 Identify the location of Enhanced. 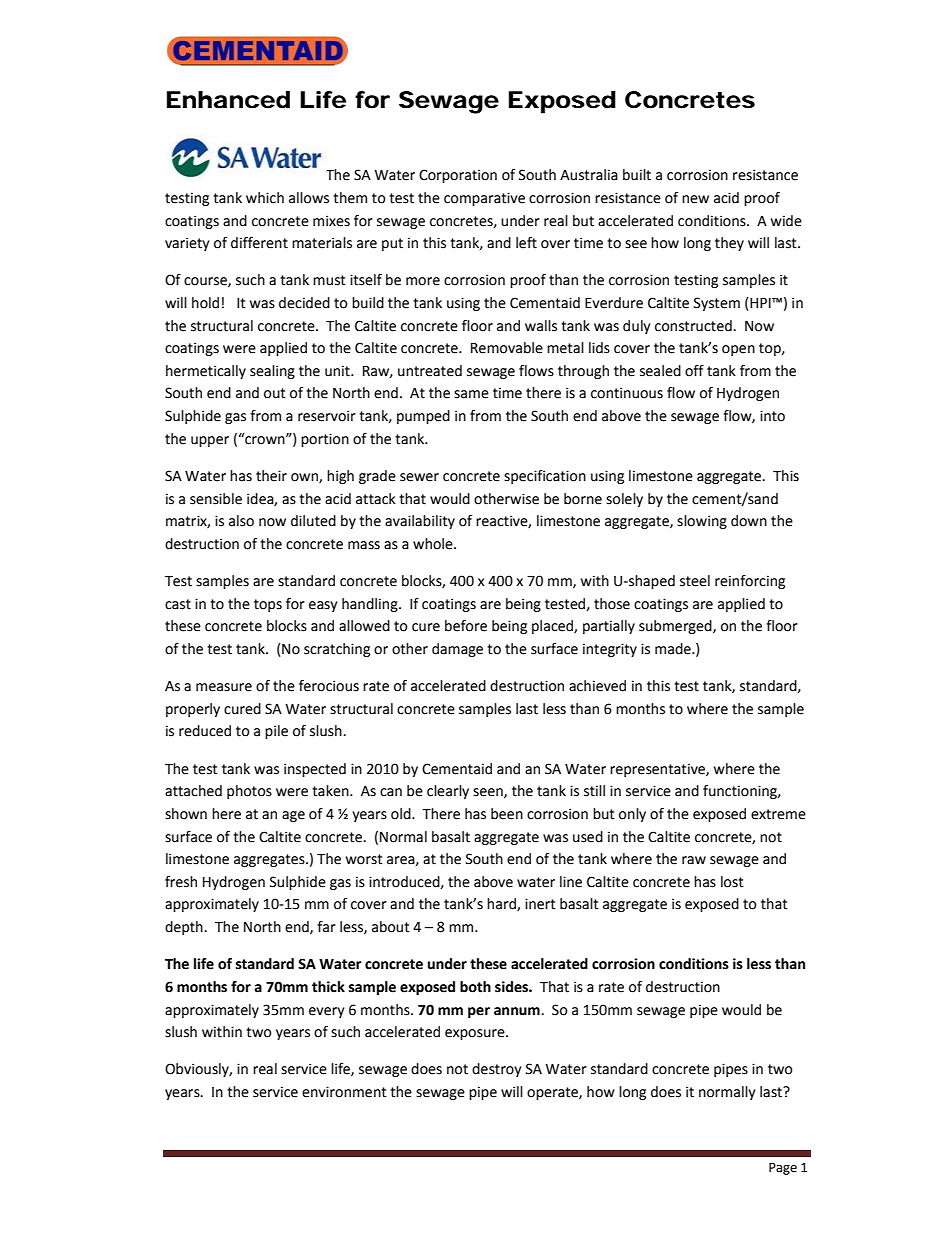
(228, 100).
